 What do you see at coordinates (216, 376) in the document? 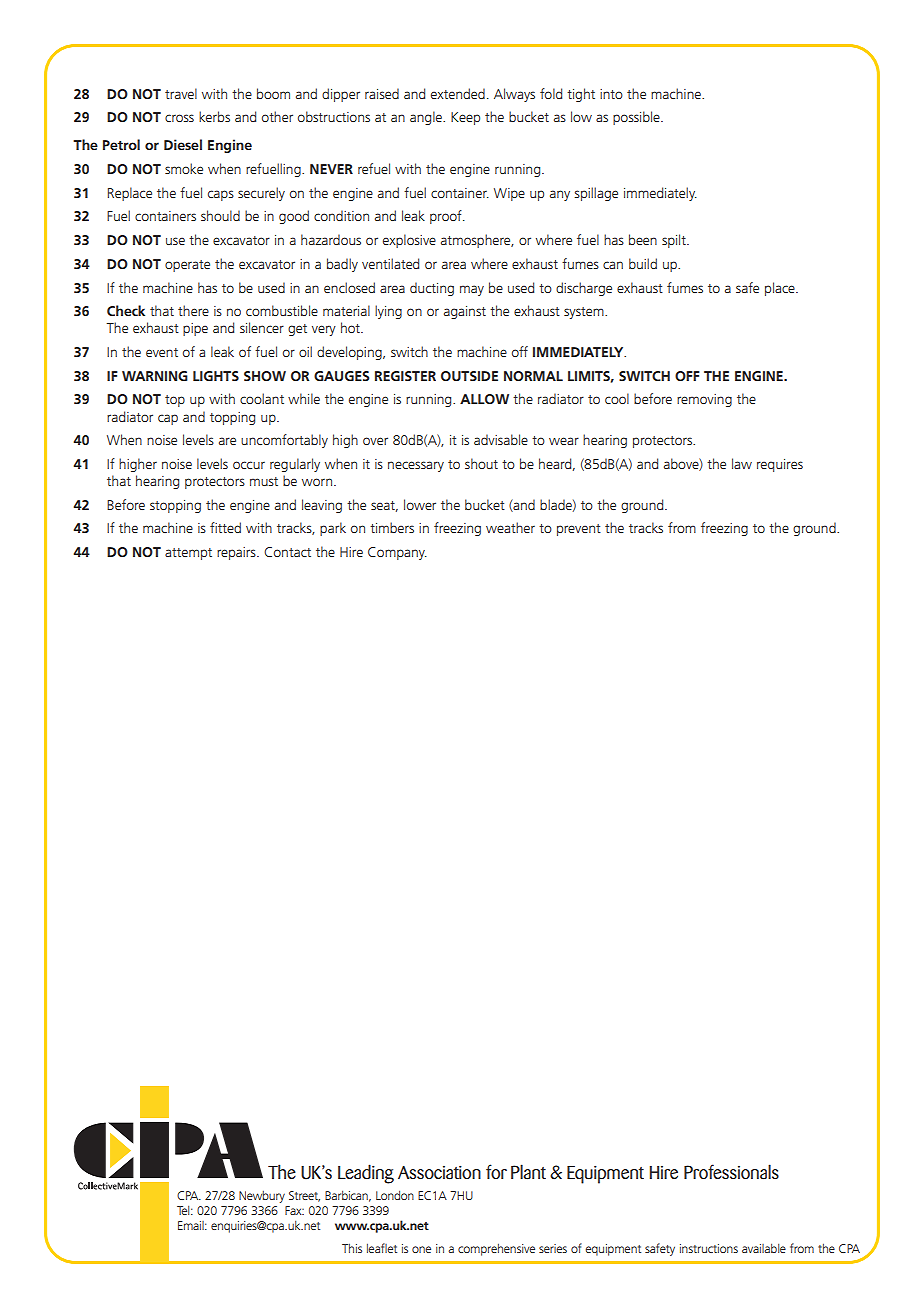
I see `LIGHTS` at bounding box center [216, 376].
